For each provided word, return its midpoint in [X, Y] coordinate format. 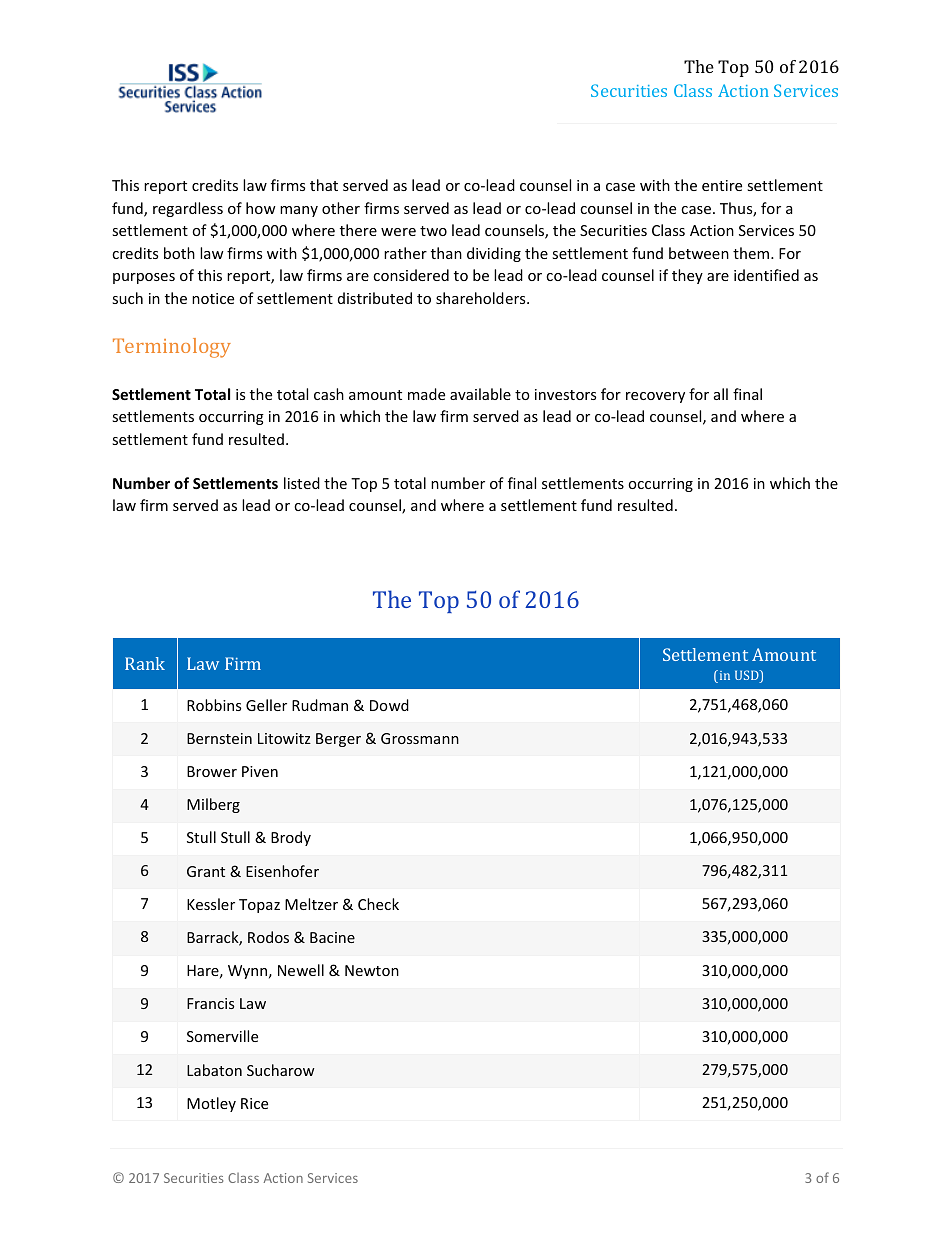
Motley [211, 1104]
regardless [188, 209]
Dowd [389, 705]
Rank [145, 663]
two [433, 231]
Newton [372, 970]
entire [722, 185]
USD [748, 676]
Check [378, 904]
